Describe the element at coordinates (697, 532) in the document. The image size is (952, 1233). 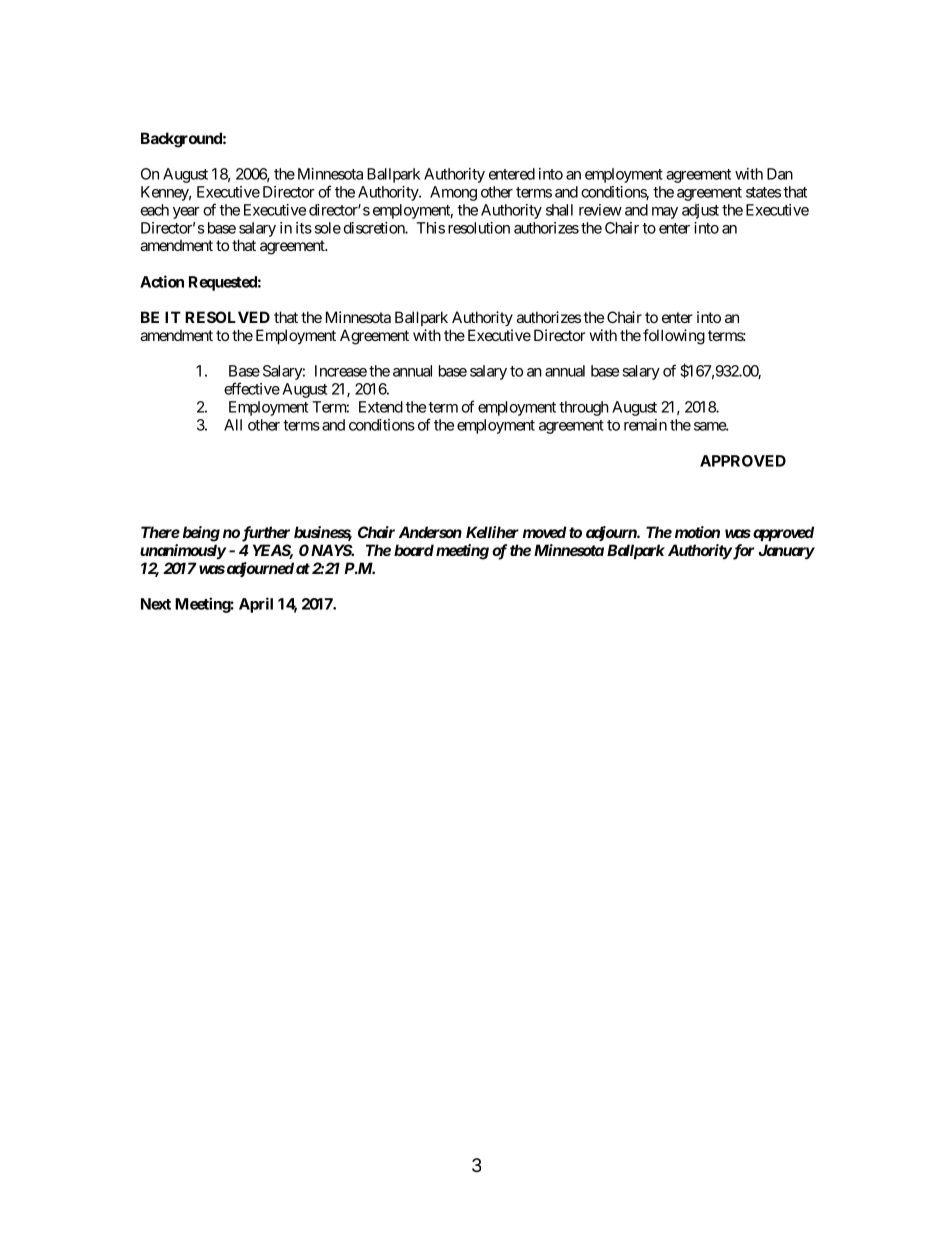
I see `motion` at that location.
